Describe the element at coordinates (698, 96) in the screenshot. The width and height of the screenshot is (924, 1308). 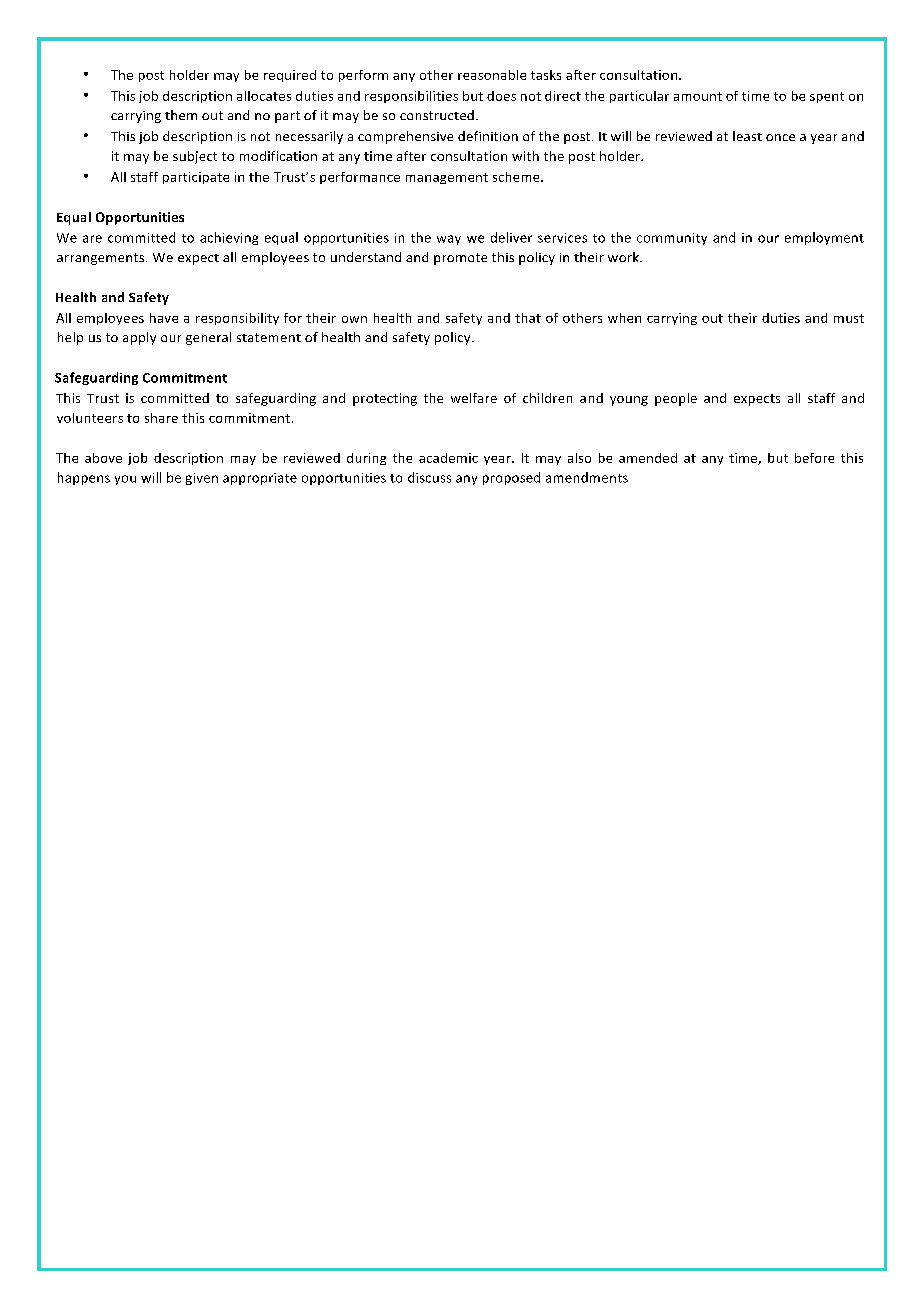
I see `amount` at that location.
